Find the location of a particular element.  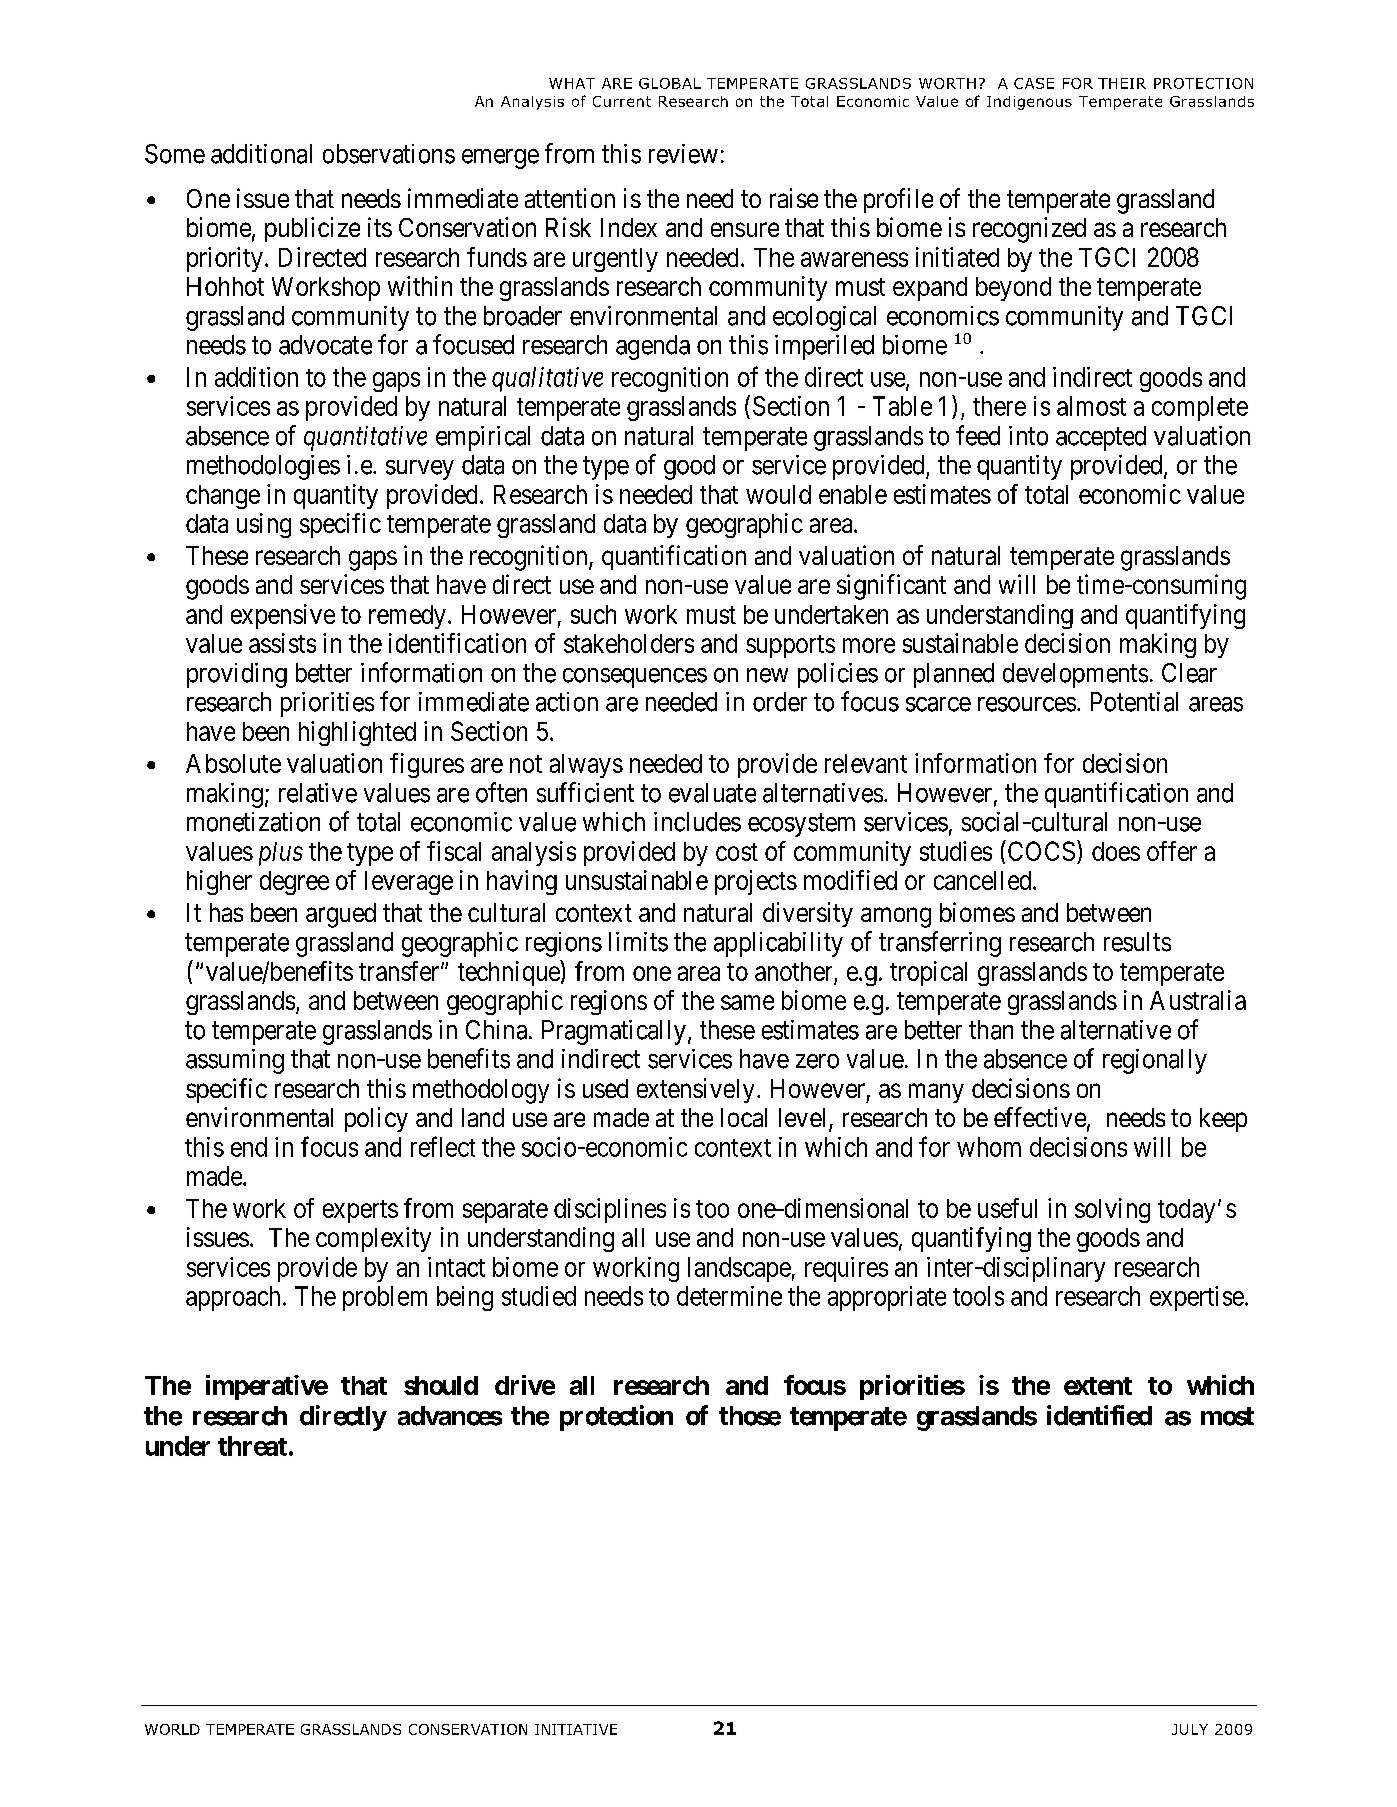

using is located at coordinates (264, 525).
